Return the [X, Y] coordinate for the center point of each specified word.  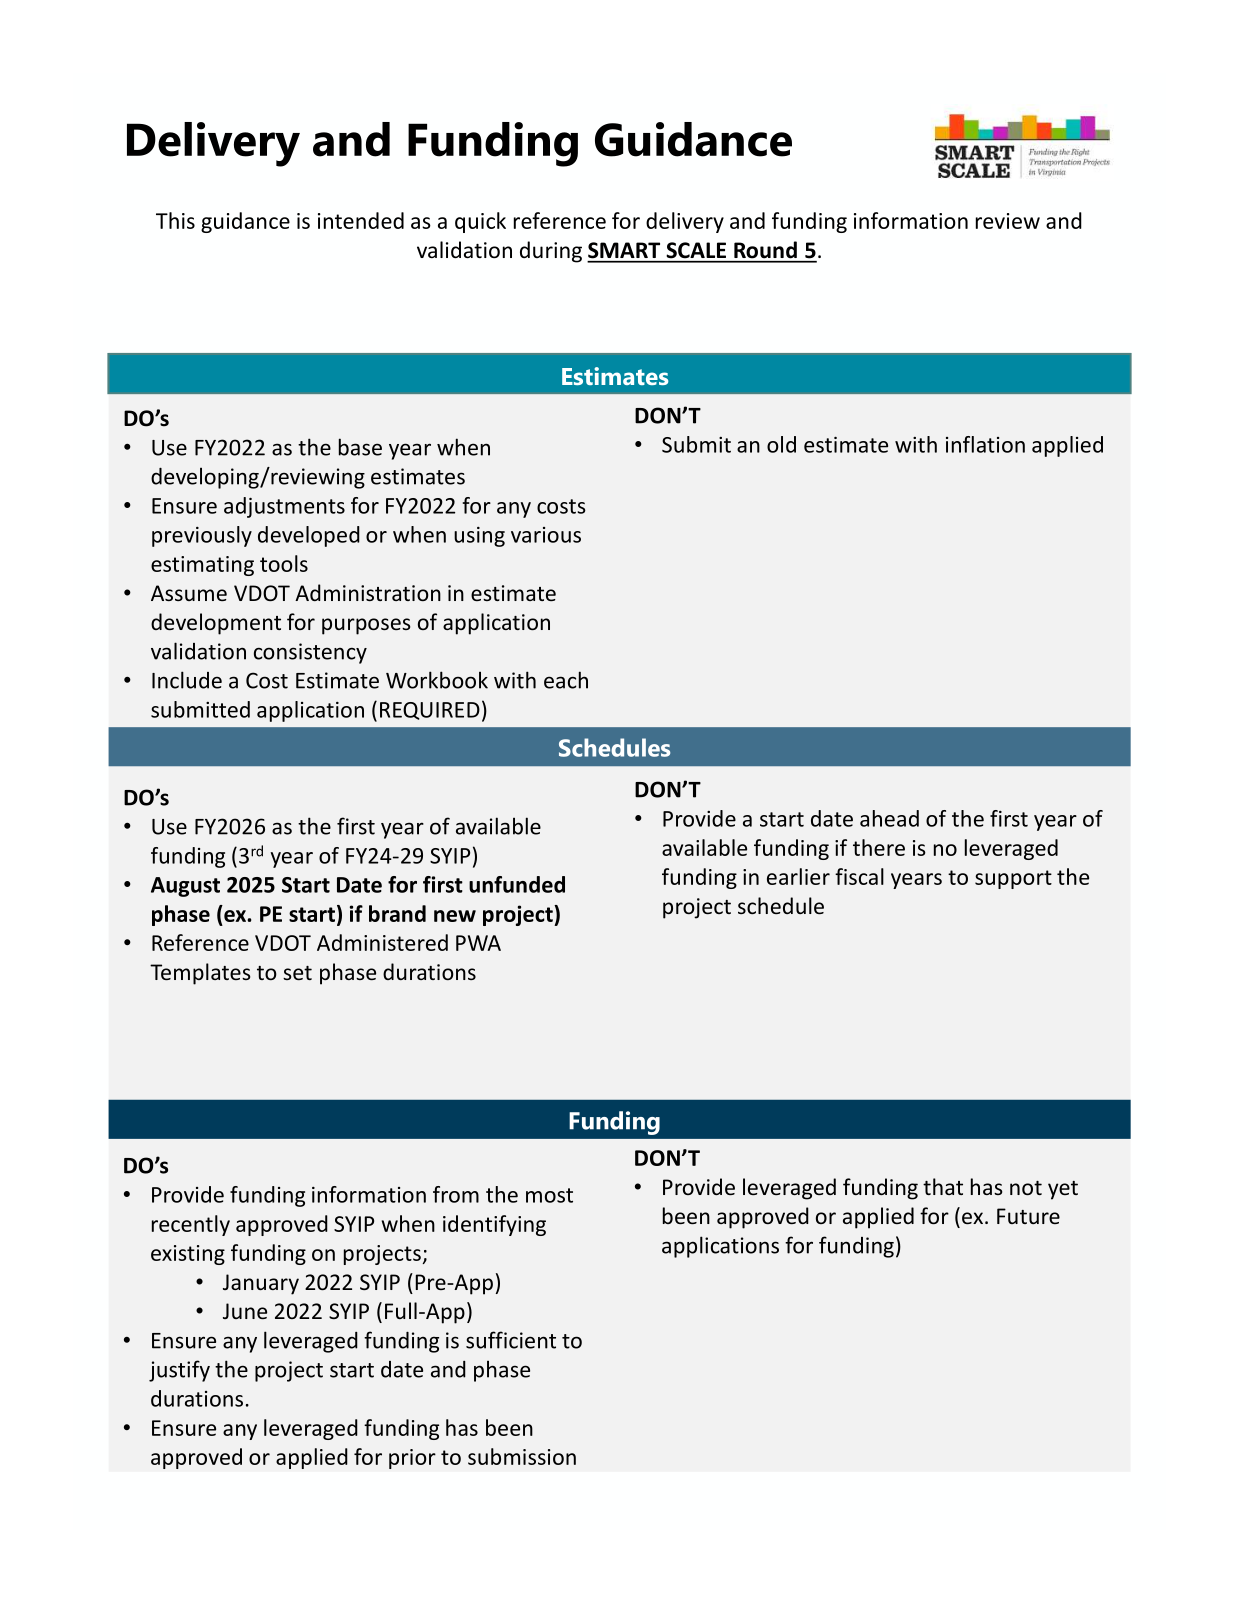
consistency [310, 653]
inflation [985, 444]
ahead [889, 818]
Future [1028, 1216]
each [566, 680]
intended [361, 220]
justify [179, 1371]
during [551, 252]
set [297, 973]
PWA [478, 943]
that [943, 1186]
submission [522, 1456]
